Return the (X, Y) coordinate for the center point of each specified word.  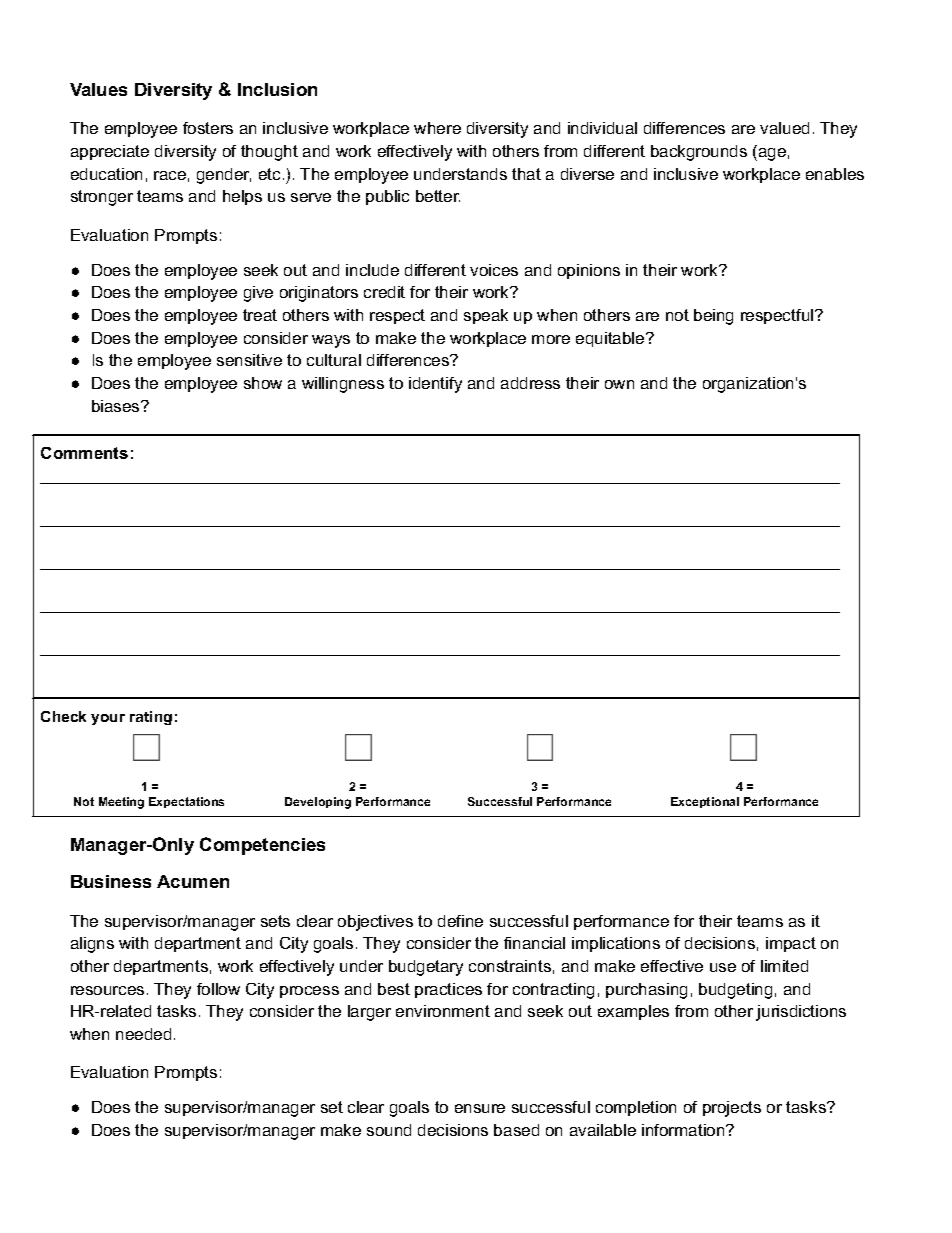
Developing (318, 803)
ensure (480, 1108)
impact (791, 944)
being (713, 317)
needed (143, 1034)
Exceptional (705, 802)
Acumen (193, 881)
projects (732, 1109)
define (460, 921)
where (437, 128)
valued (784, 128)
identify (435, 385)
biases (117, 406)
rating (151, 718)
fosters (208, 128)
